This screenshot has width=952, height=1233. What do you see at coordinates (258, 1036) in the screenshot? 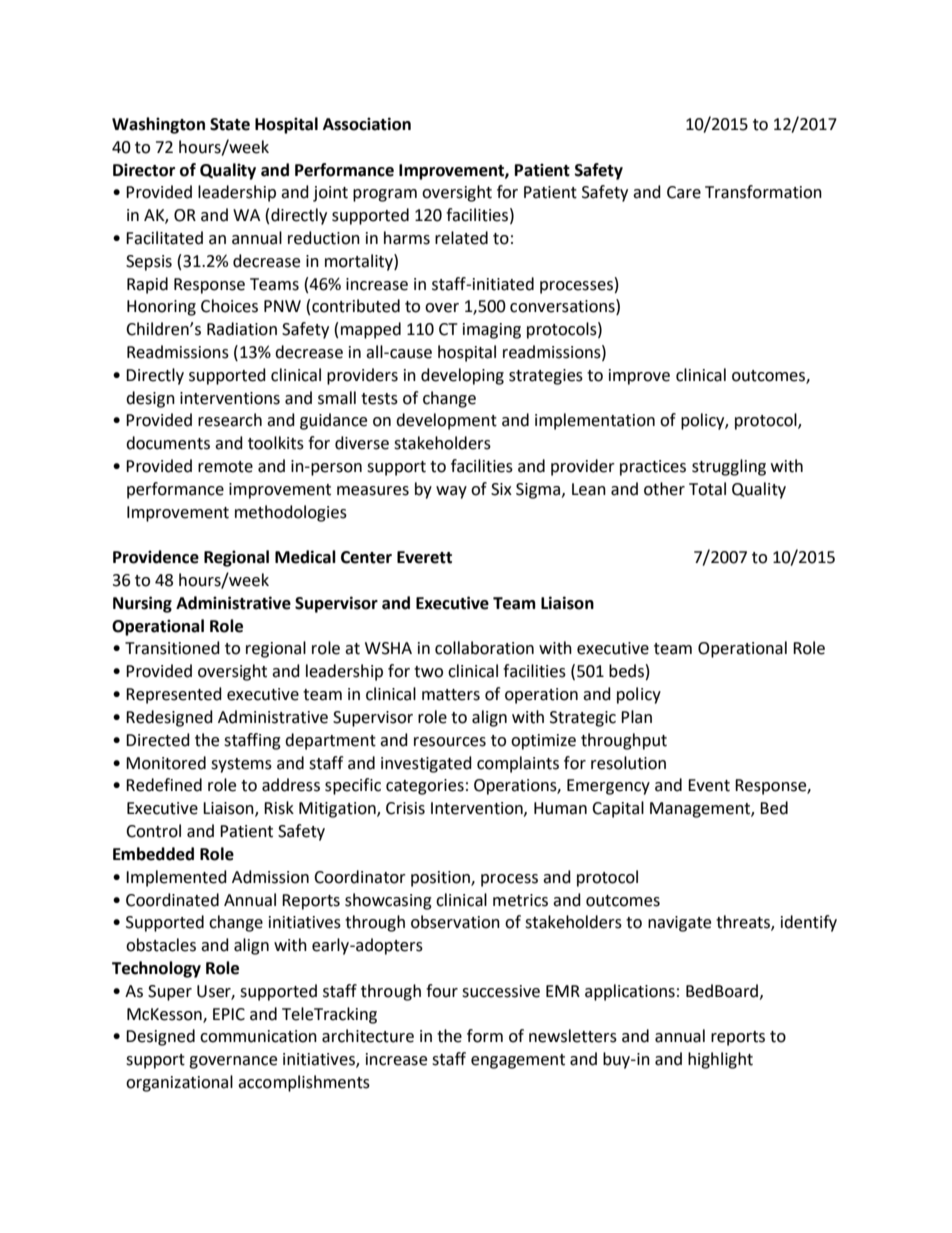
I see `communication` at bounding box center [258, 1036].
